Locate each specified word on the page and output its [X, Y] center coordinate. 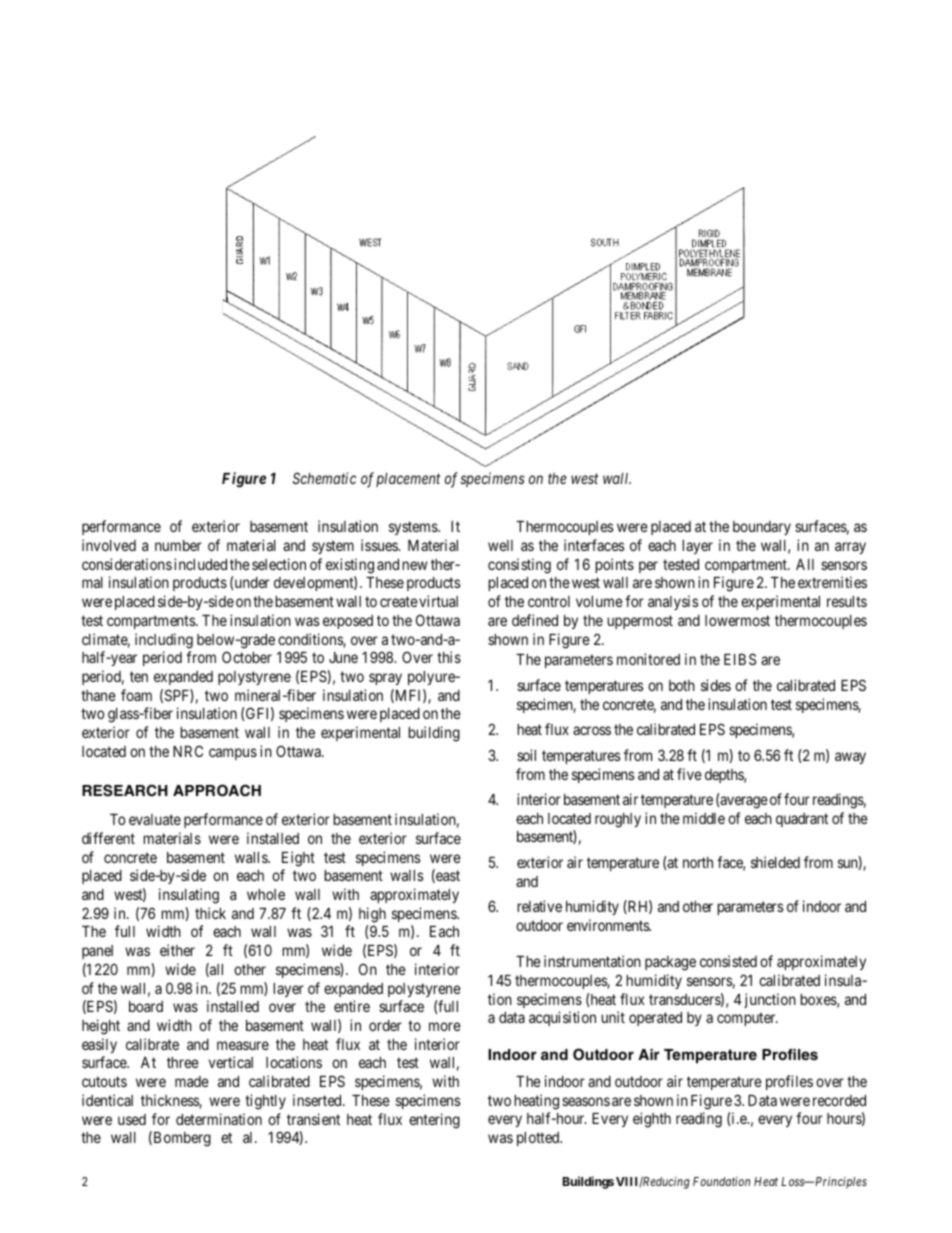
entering [434, 1121]
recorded [839, 1100]
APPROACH [217, 790]
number [178, 545]
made [192, 1081]
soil [526, 755]
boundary [762, 528]
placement [408, 480]
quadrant [802, 820]
